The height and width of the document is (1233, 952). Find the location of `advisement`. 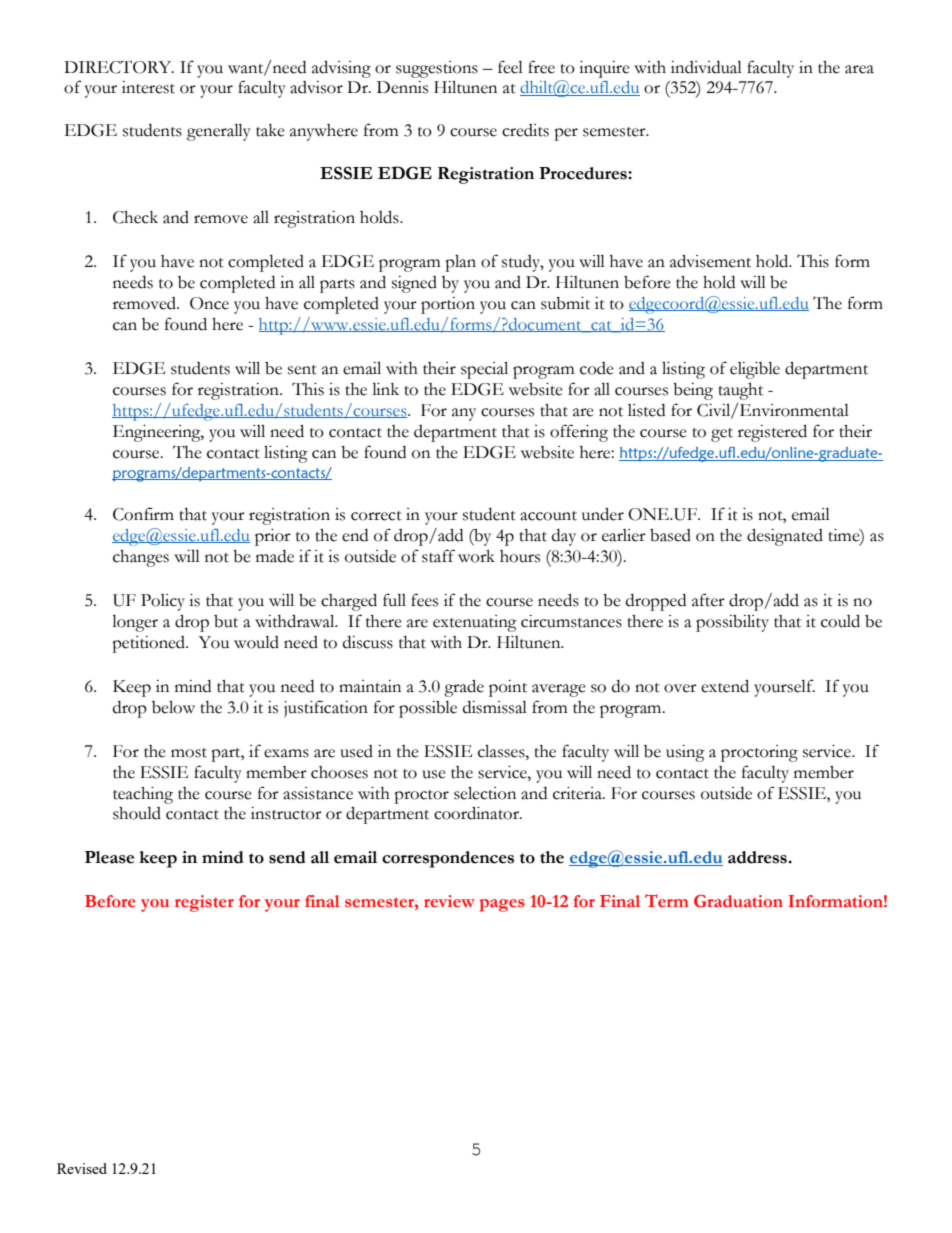

advisement is located at coordinates (710, 261).
